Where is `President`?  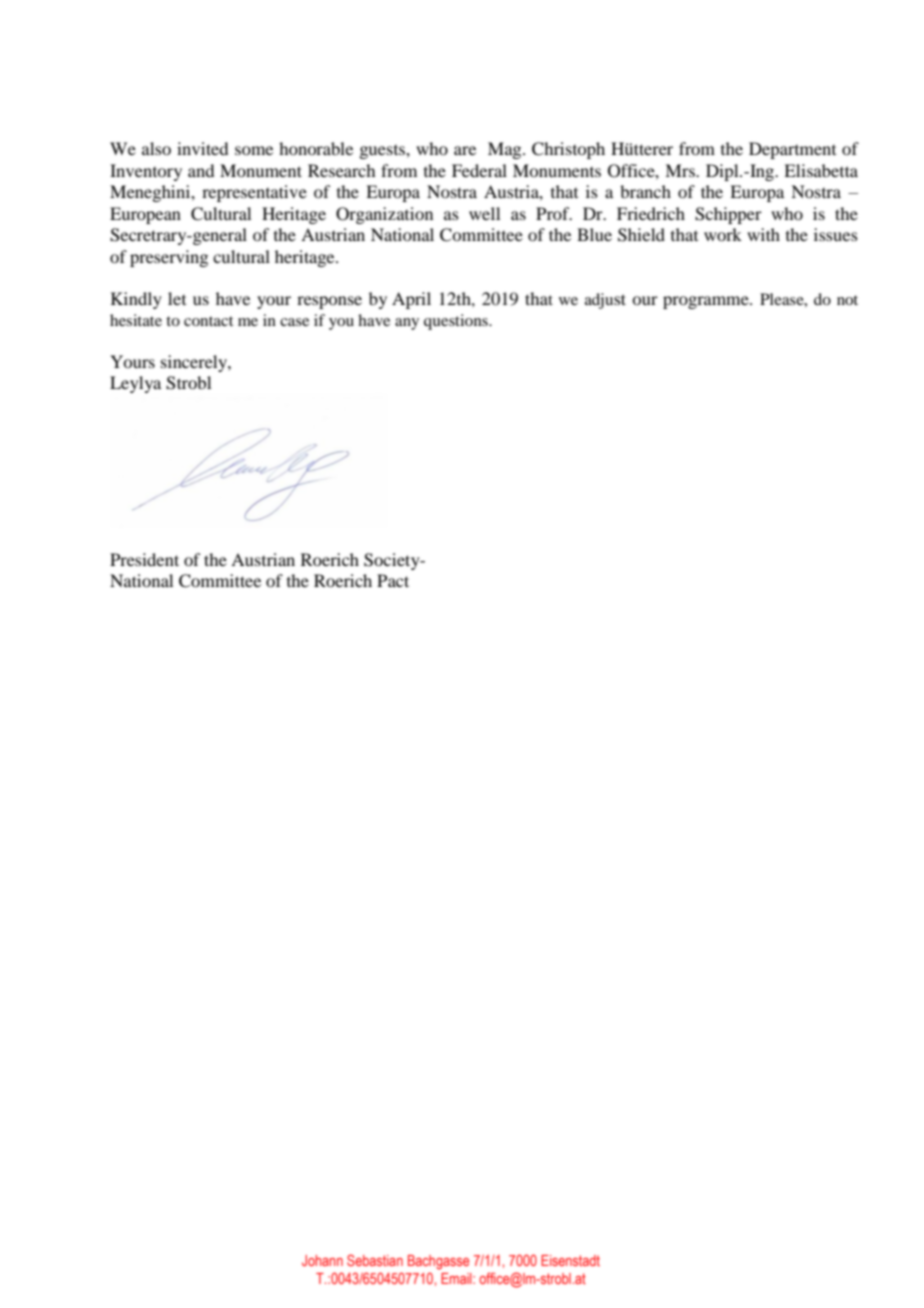
President is located at coordinates (144, 559).
